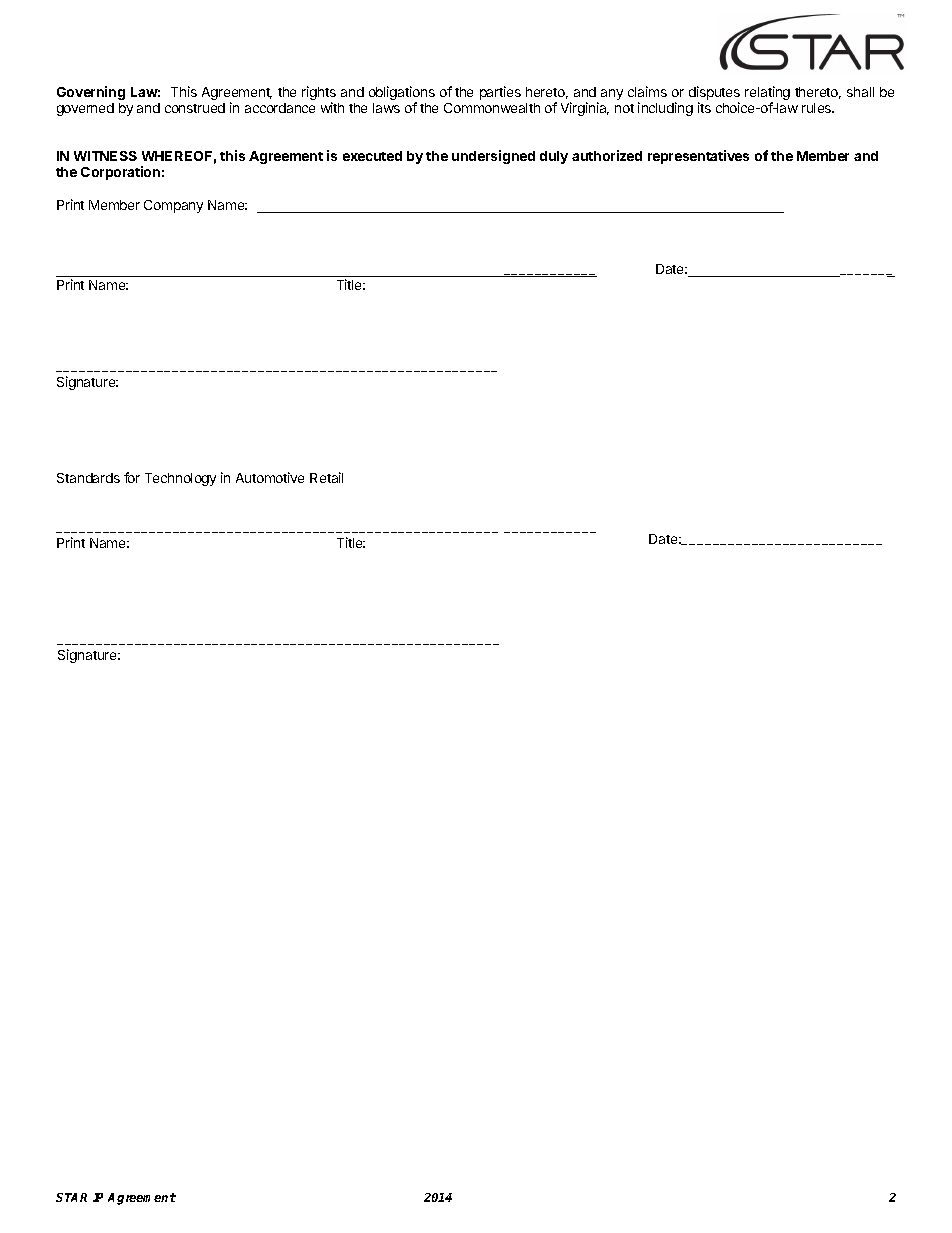 The width and height of the screenshot is (952, 1233). I want to click on Automotive, so click(270, 477).
